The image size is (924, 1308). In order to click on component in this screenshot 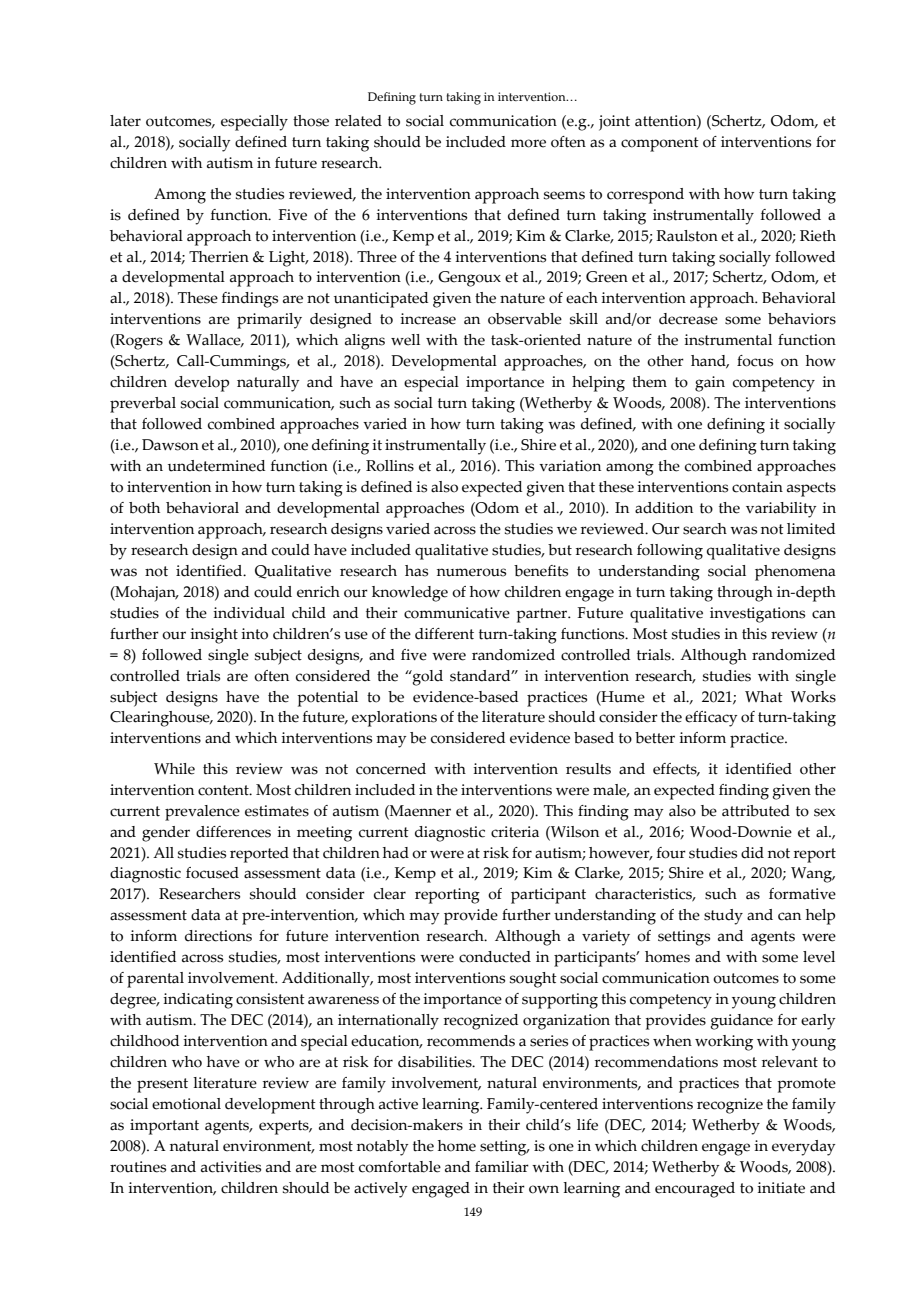, I will do `click(660, 144)`.
